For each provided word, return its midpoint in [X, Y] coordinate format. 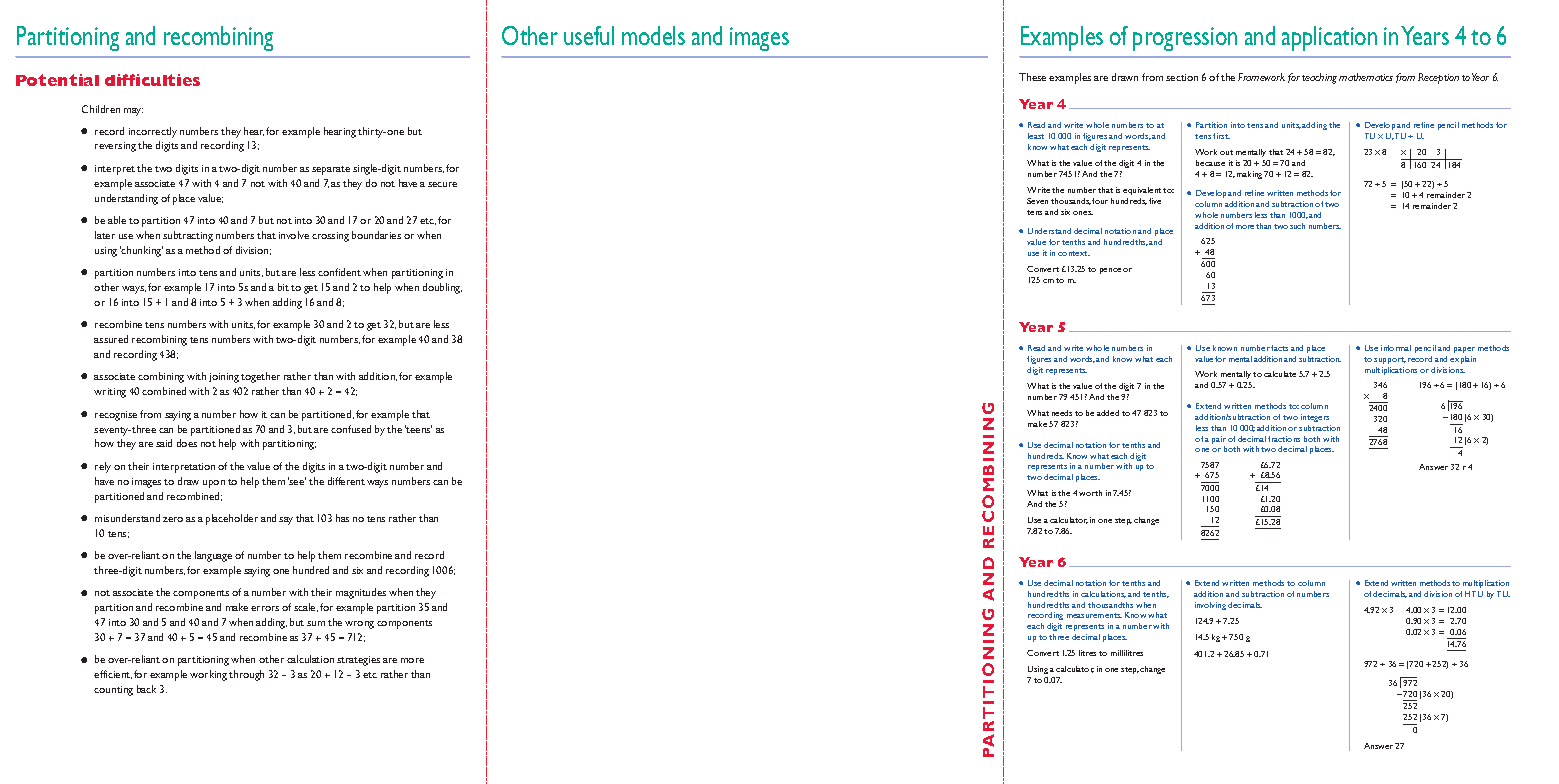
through [246, 675]
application [1329, 38]
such [1297, 226]
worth [1090, 493]
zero [173, 519]
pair [1219, 441]
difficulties [152, 80]
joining [224, 378]
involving [1210, 606]
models [653, 35]
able [117, 220]
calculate [1280, 374]
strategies [358, 661]
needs [1062, 413]
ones [1083, 213]
